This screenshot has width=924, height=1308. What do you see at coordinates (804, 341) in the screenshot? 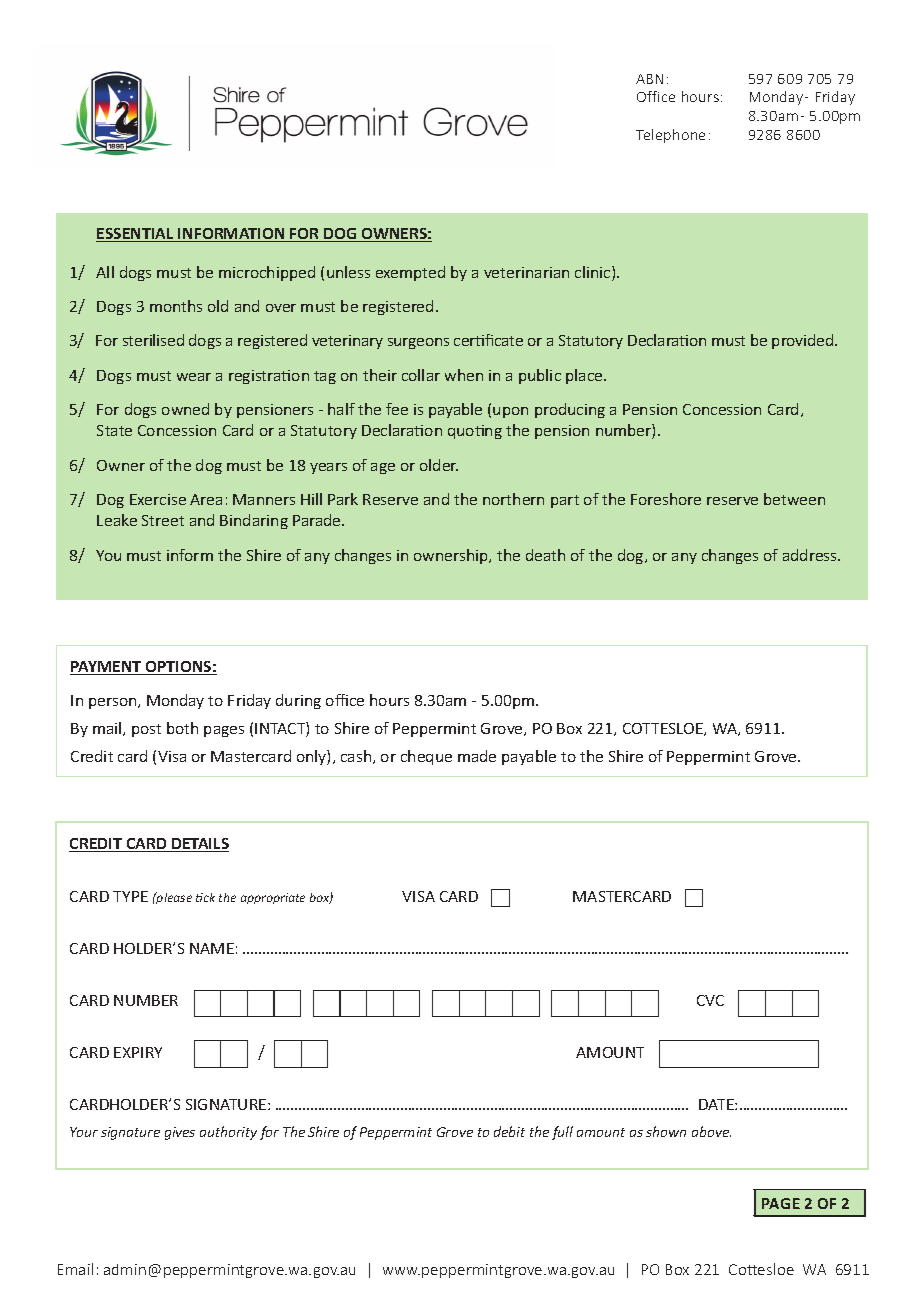
I see `provided` at bounding box center [804, 341].
